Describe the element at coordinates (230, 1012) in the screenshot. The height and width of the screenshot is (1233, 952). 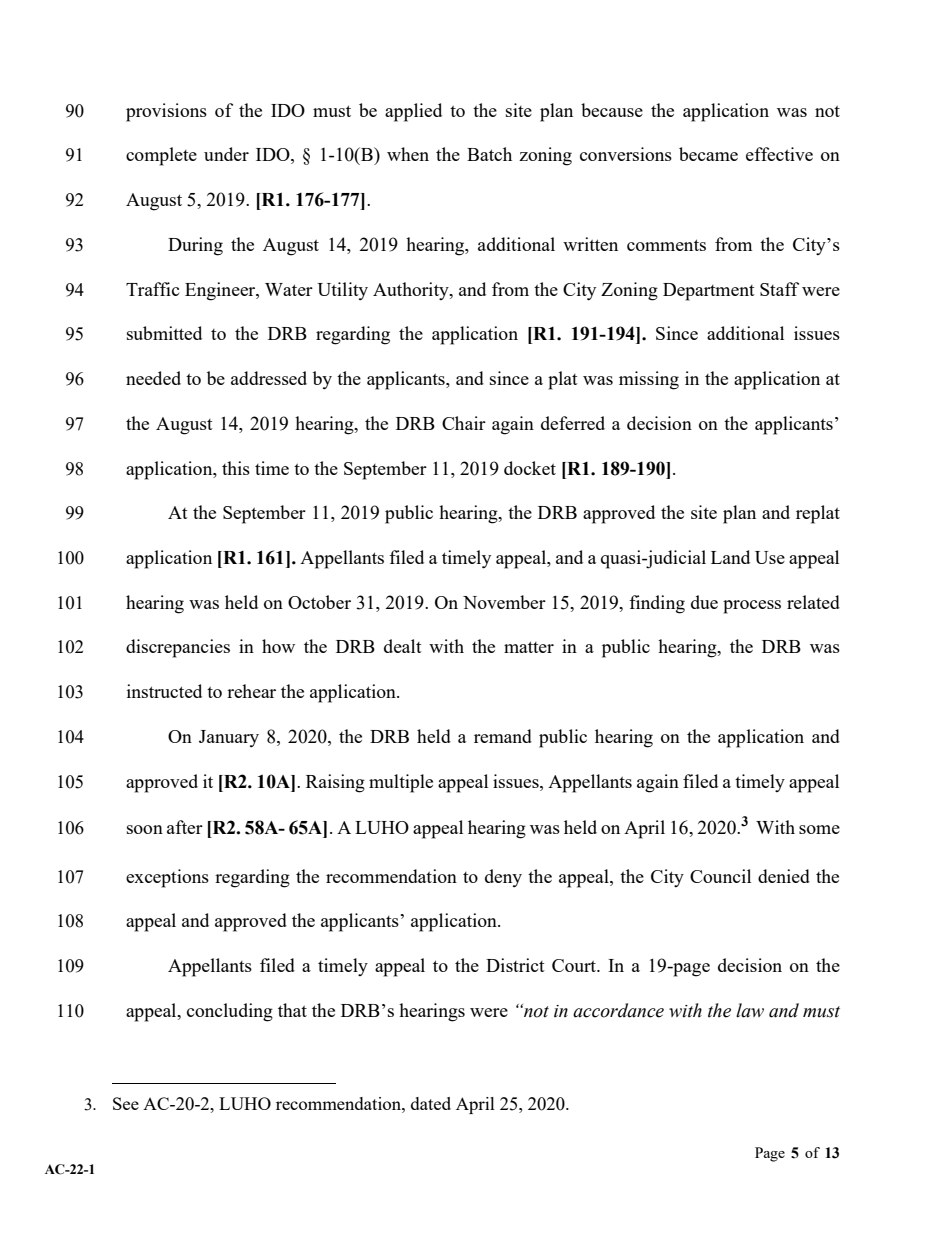
I see `concluding` at that location.
